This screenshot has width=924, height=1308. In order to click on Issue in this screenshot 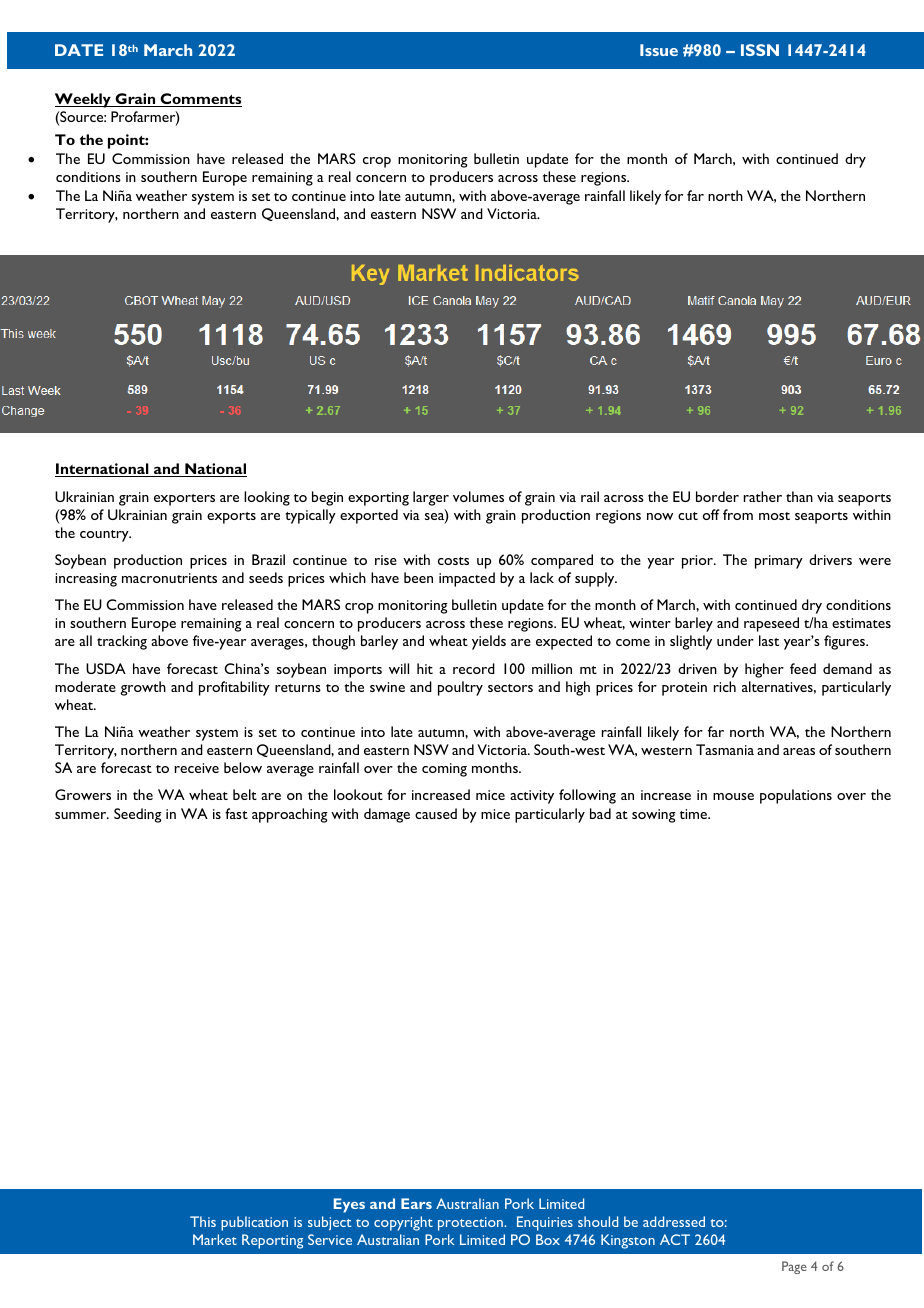, I will do `click(659, 50)`.
